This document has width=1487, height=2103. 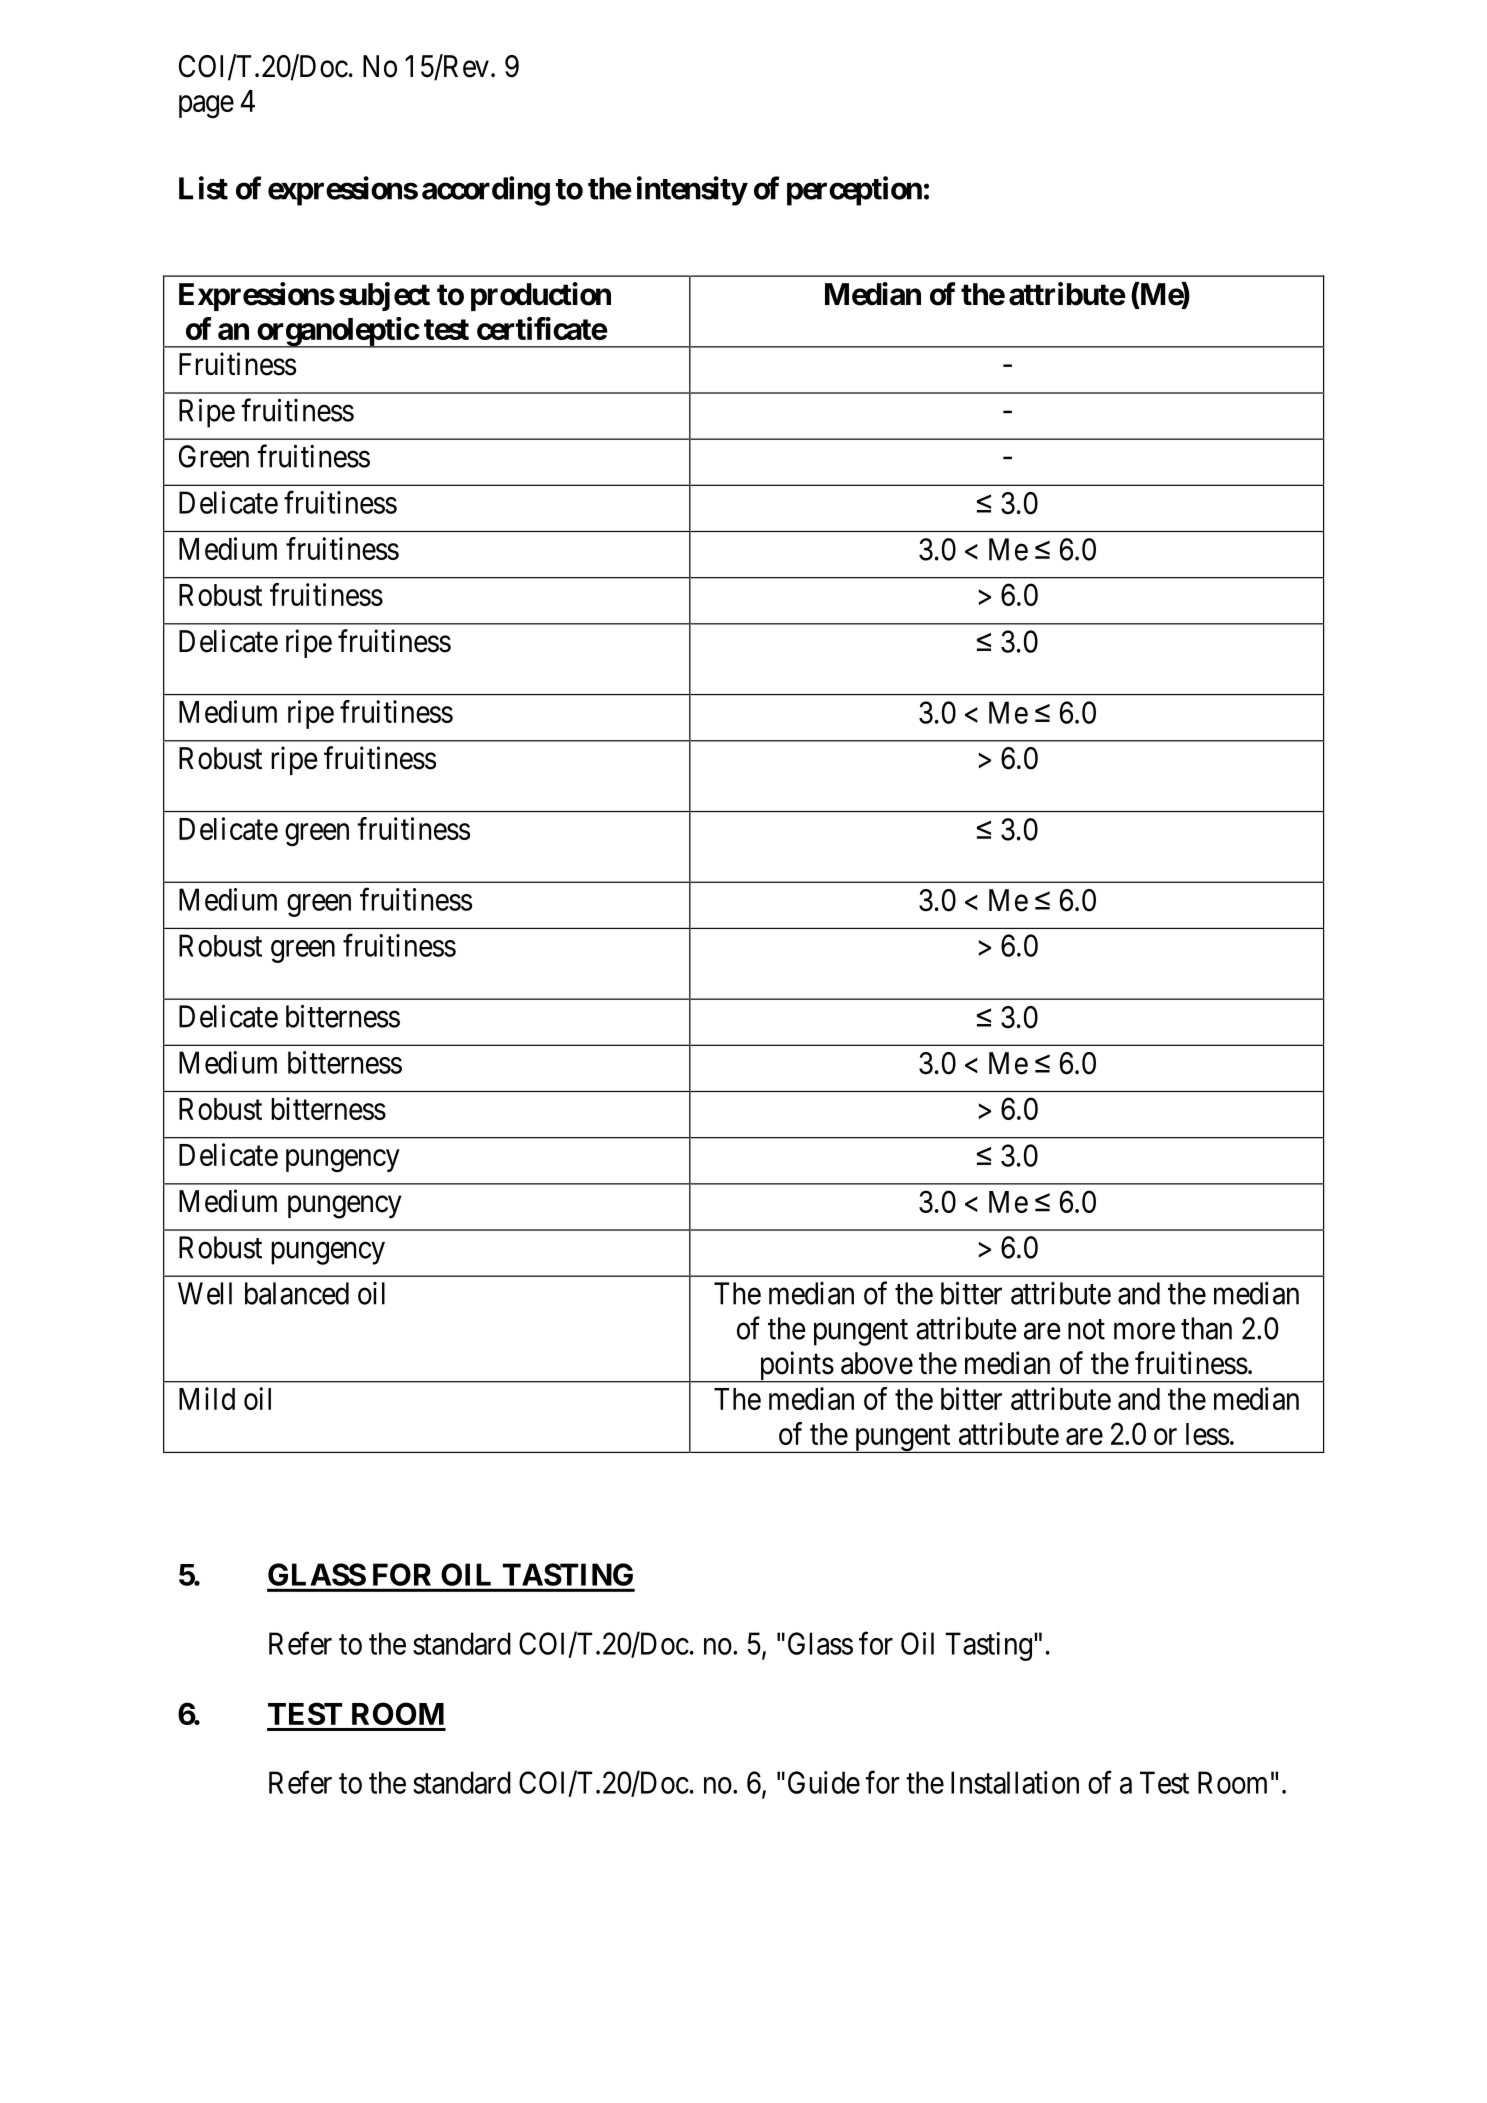 What do you see at coordinates (1144, 1331) in the document?
I see `more` at bounding box center [1144, 1331].
